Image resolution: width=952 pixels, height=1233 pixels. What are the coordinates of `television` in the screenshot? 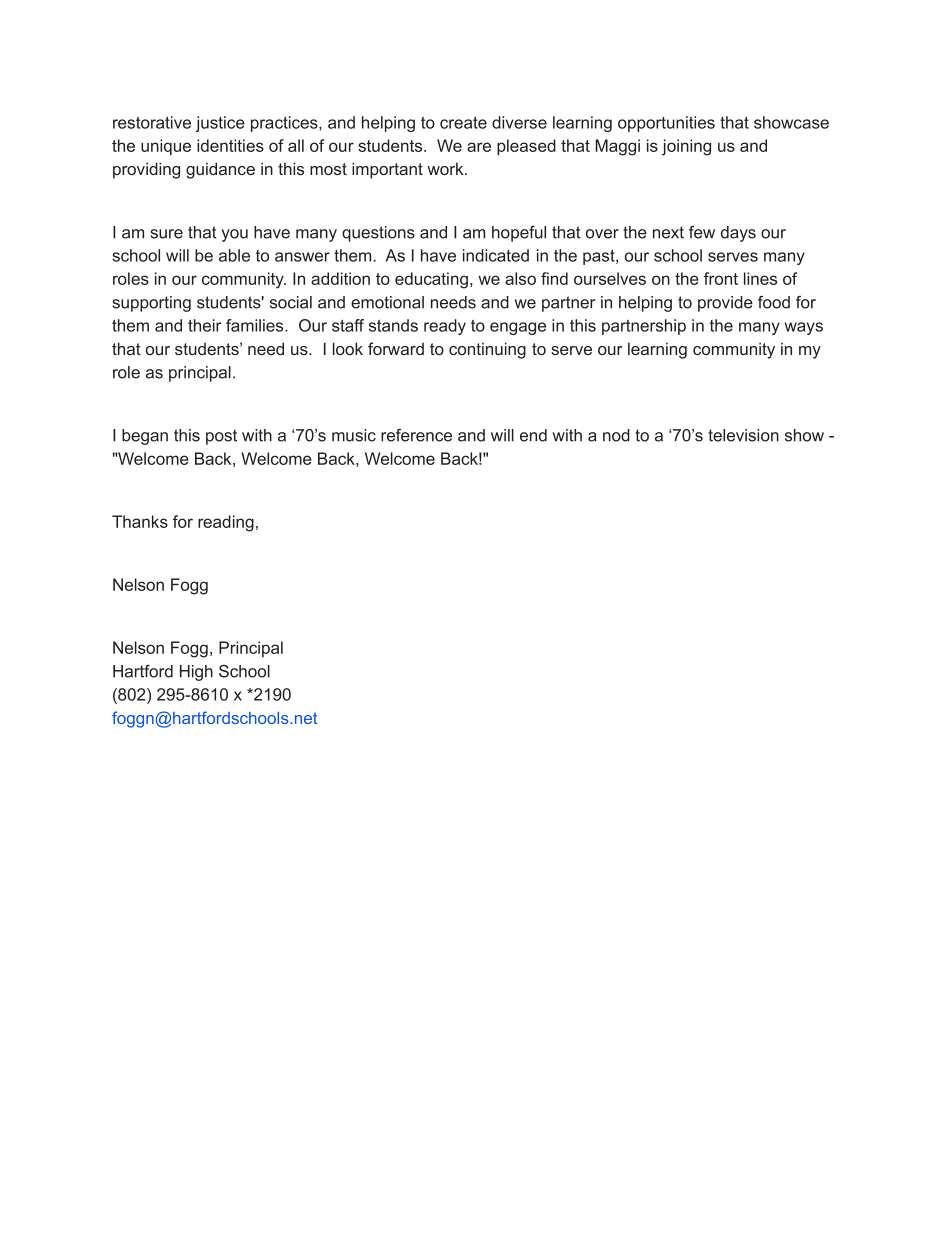 It's located at (743, 435).
